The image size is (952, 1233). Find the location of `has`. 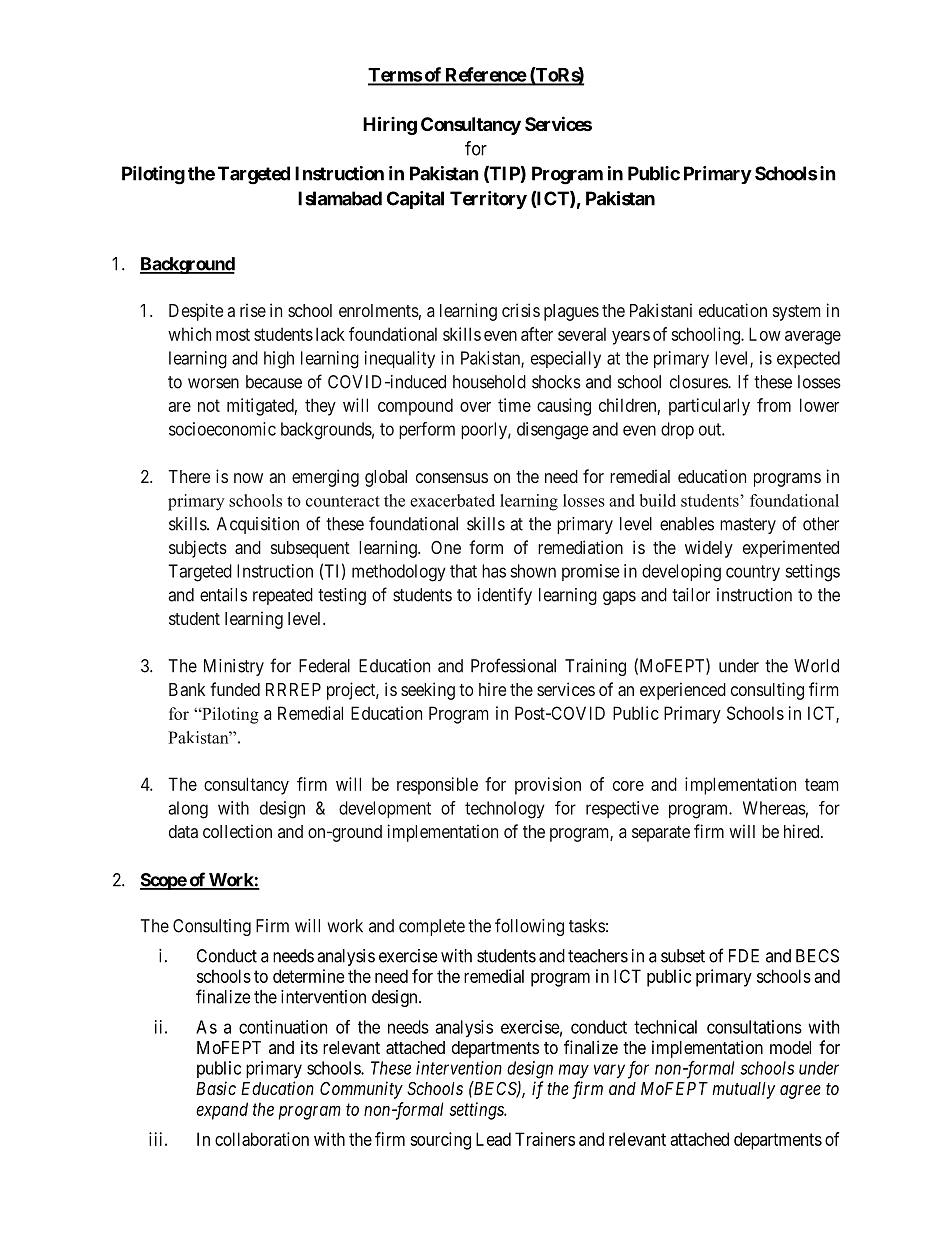

has is located at coordinates (494, 571).
